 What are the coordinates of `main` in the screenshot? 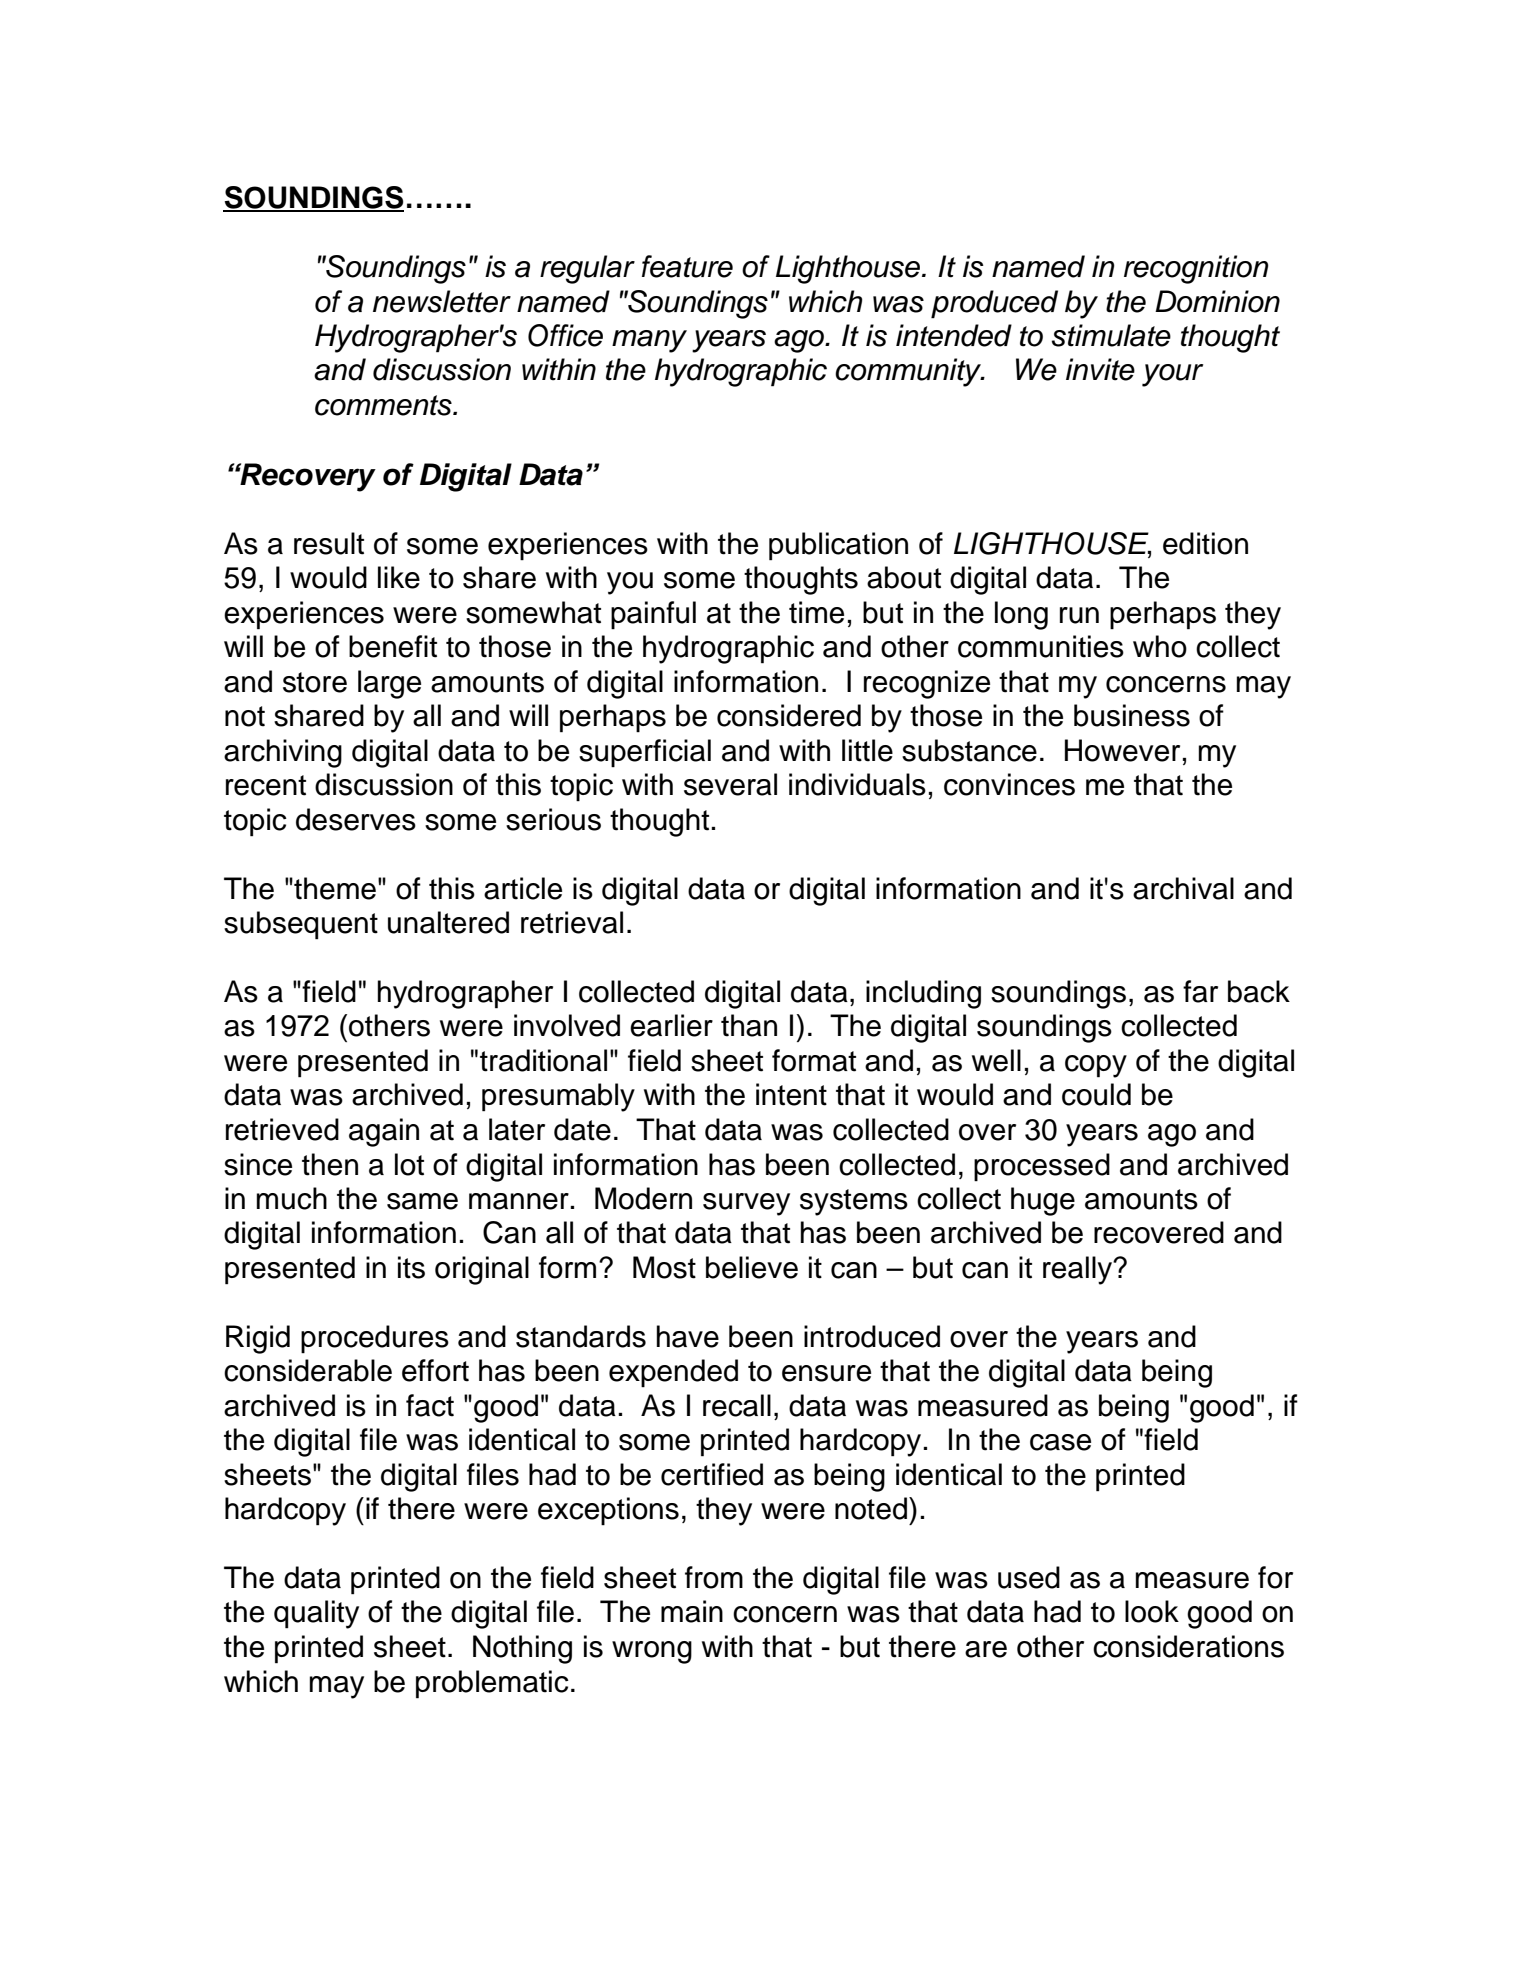 It's located at (692, 1611).
